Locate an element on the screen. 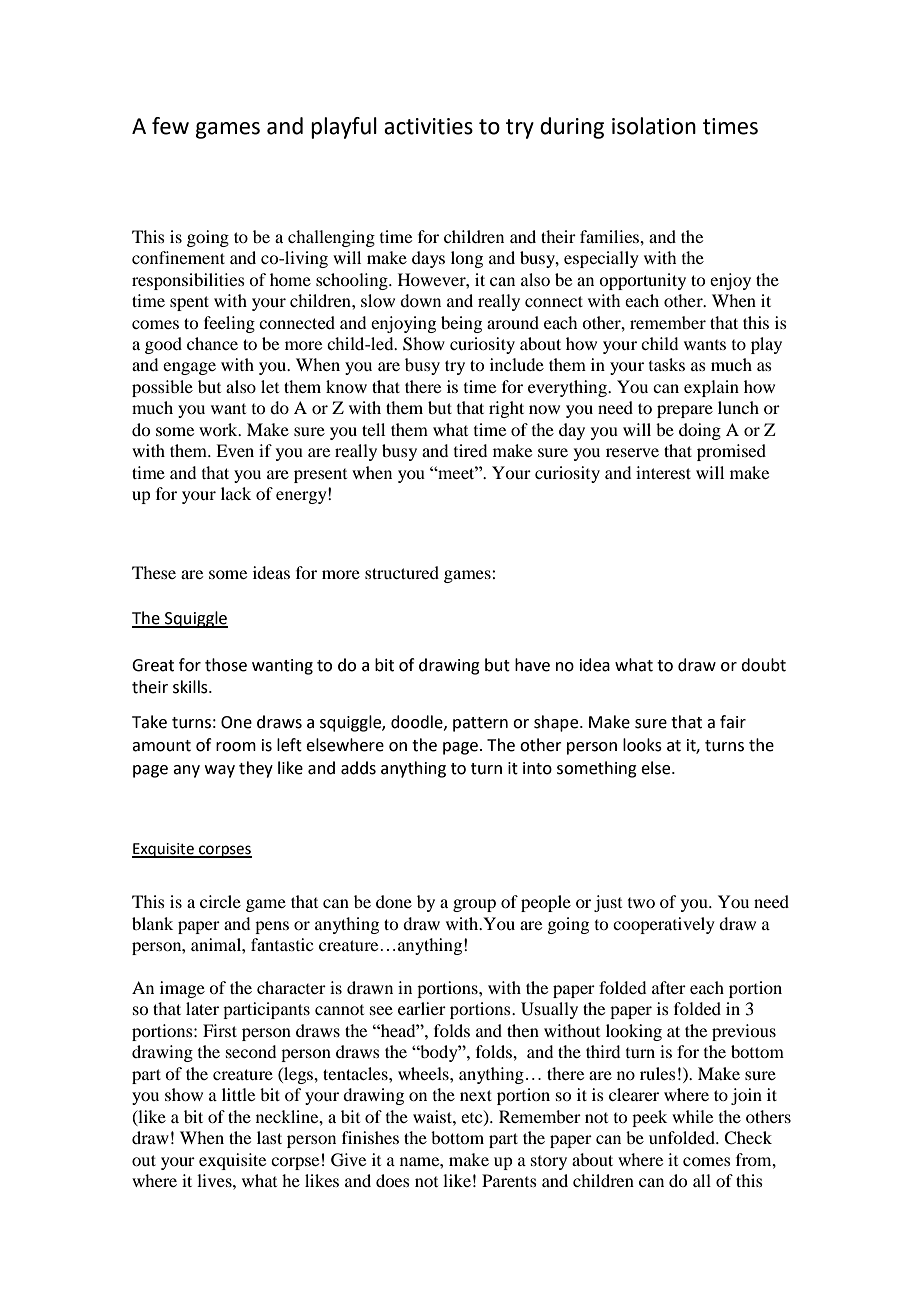  activities is located at coordinates (428, 126).
